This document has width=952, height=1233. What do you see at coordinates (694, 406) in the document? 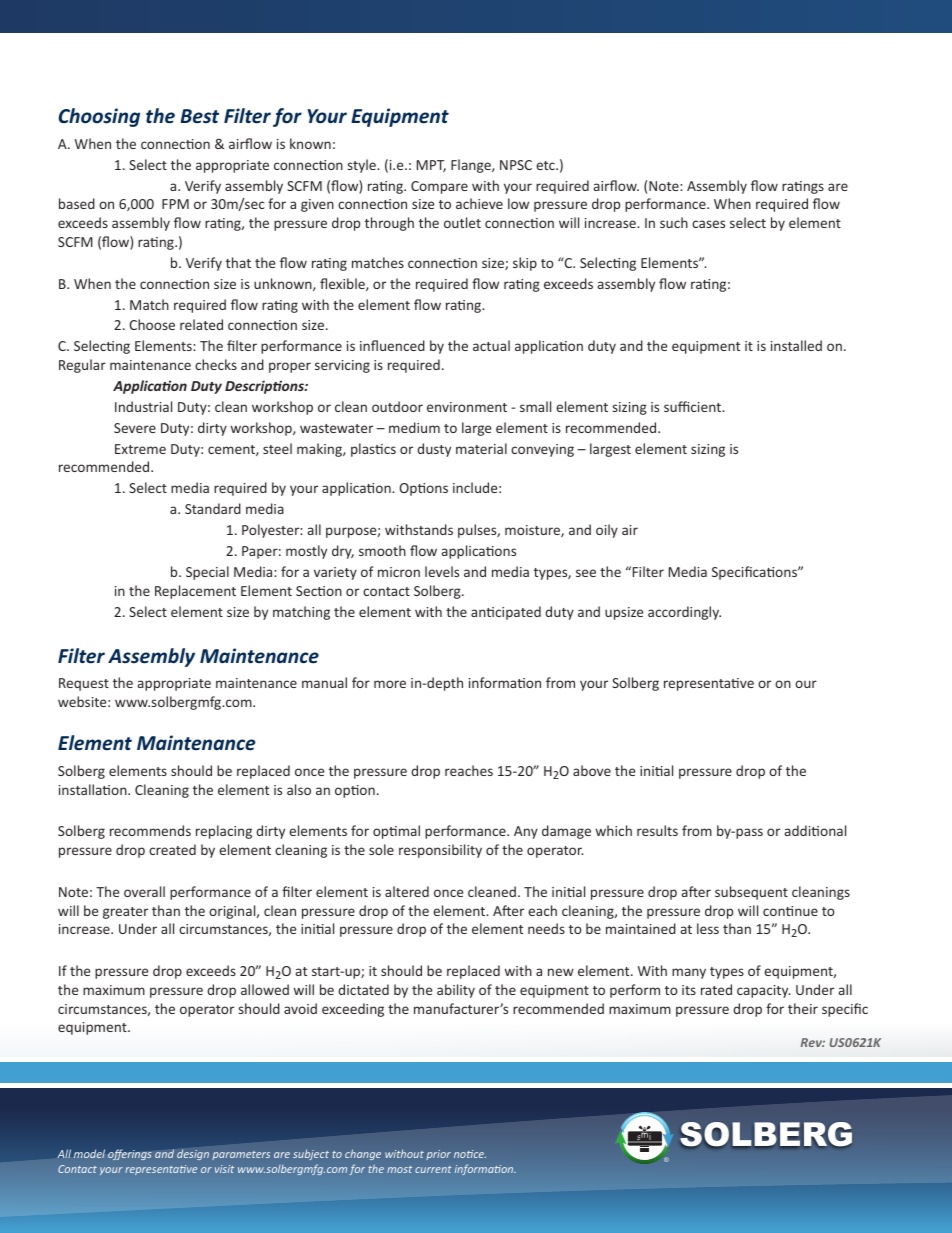
I see `sufficient` at bounding box center [694, 406].
